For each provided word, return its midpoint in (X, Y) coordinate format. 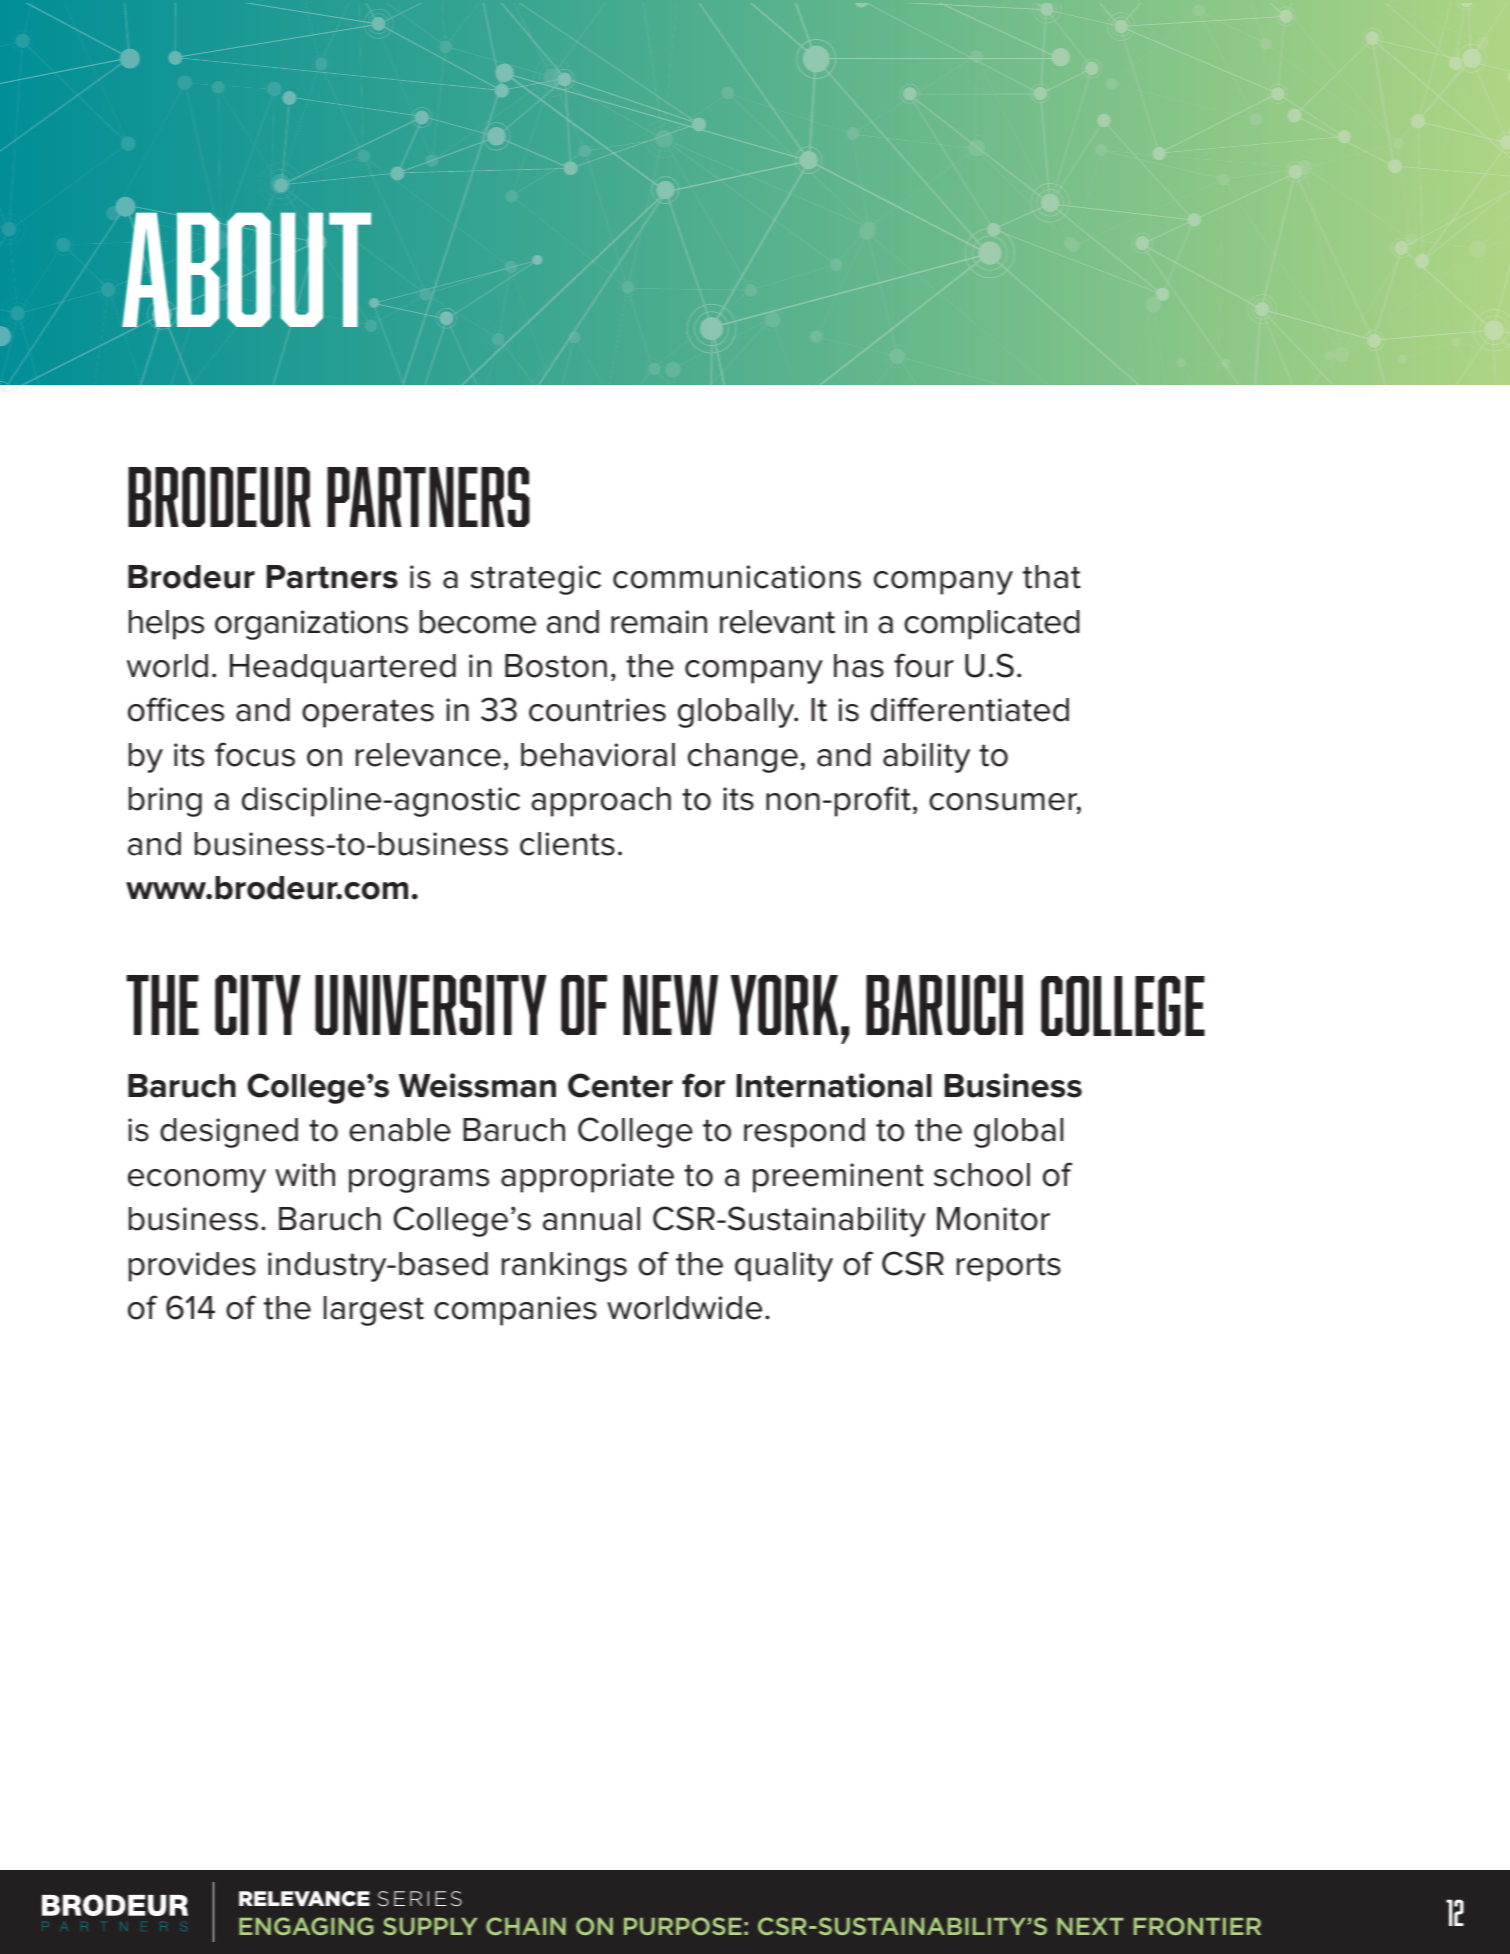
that (1052, 577)
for (703, 1085)
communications (737, 577)
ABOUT (248, 269)
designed (229, 1133)
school (982, 1175)
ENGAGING (306, 1926)
